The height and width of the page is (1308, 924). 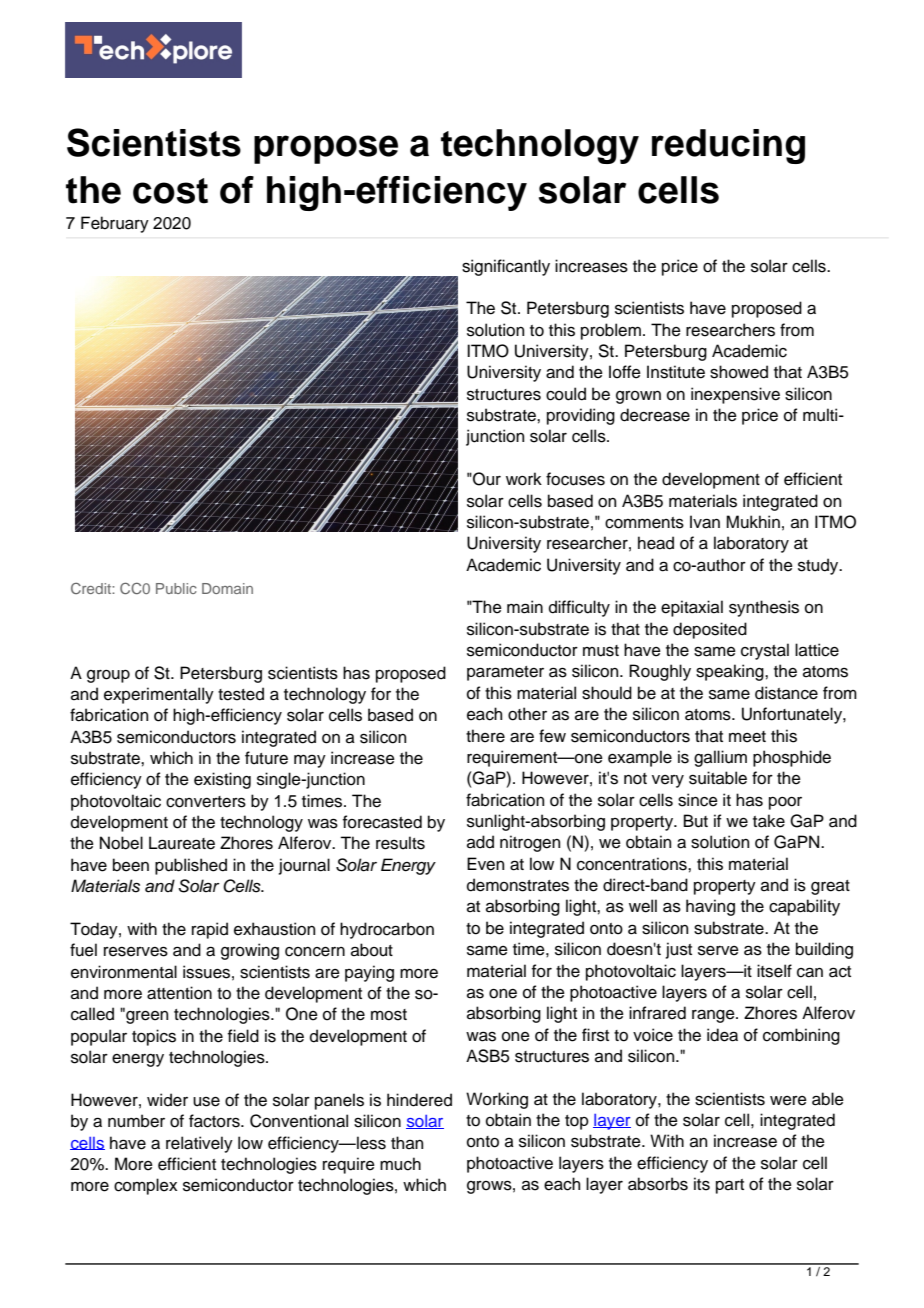 What do you see at coordinates (407, 1143) in the page?
I see `than` at bounding box center [407, 1143].
